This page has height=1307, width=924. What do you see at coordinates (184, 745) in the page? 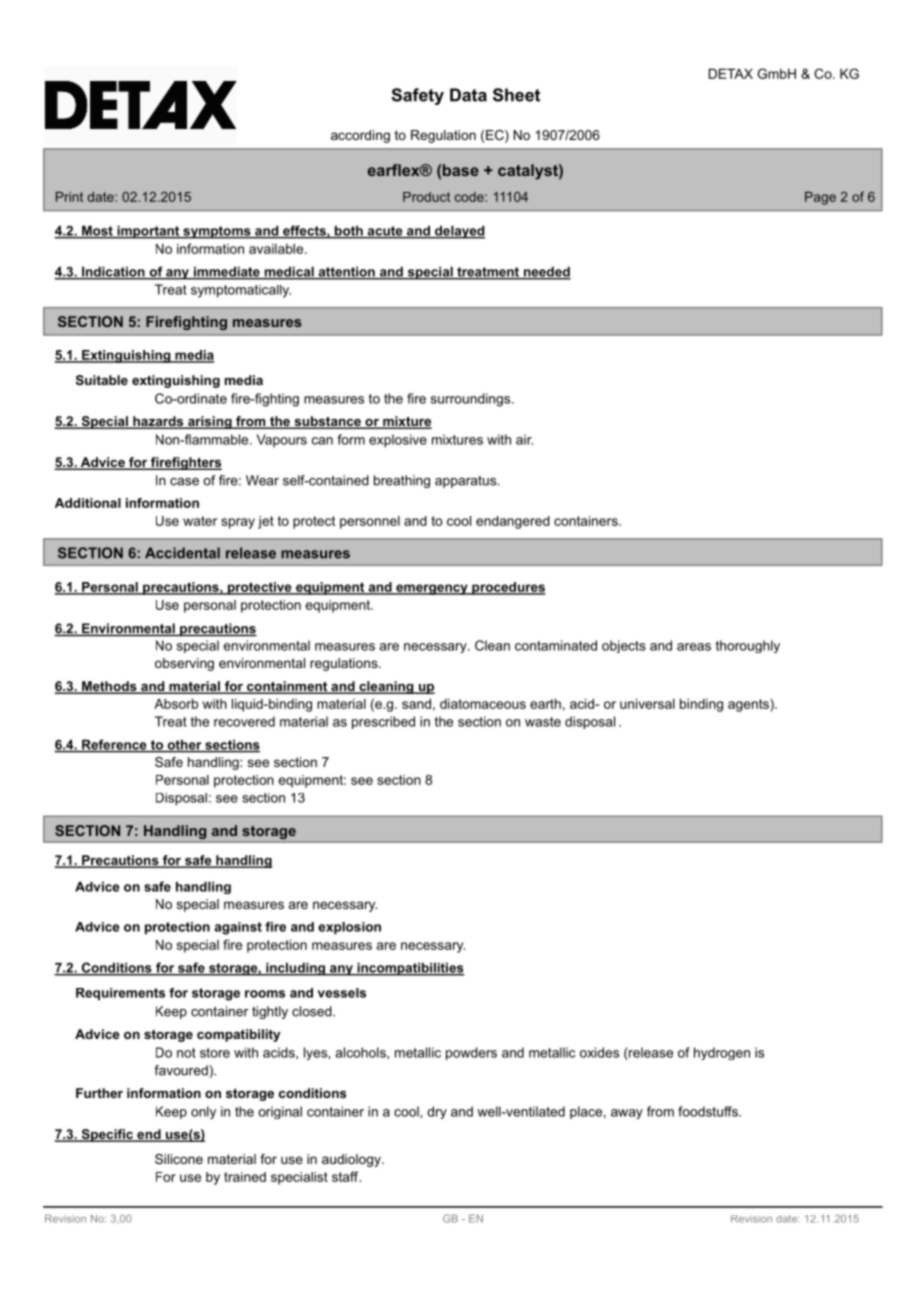
I see `other` at bounding box center [184, 745].
